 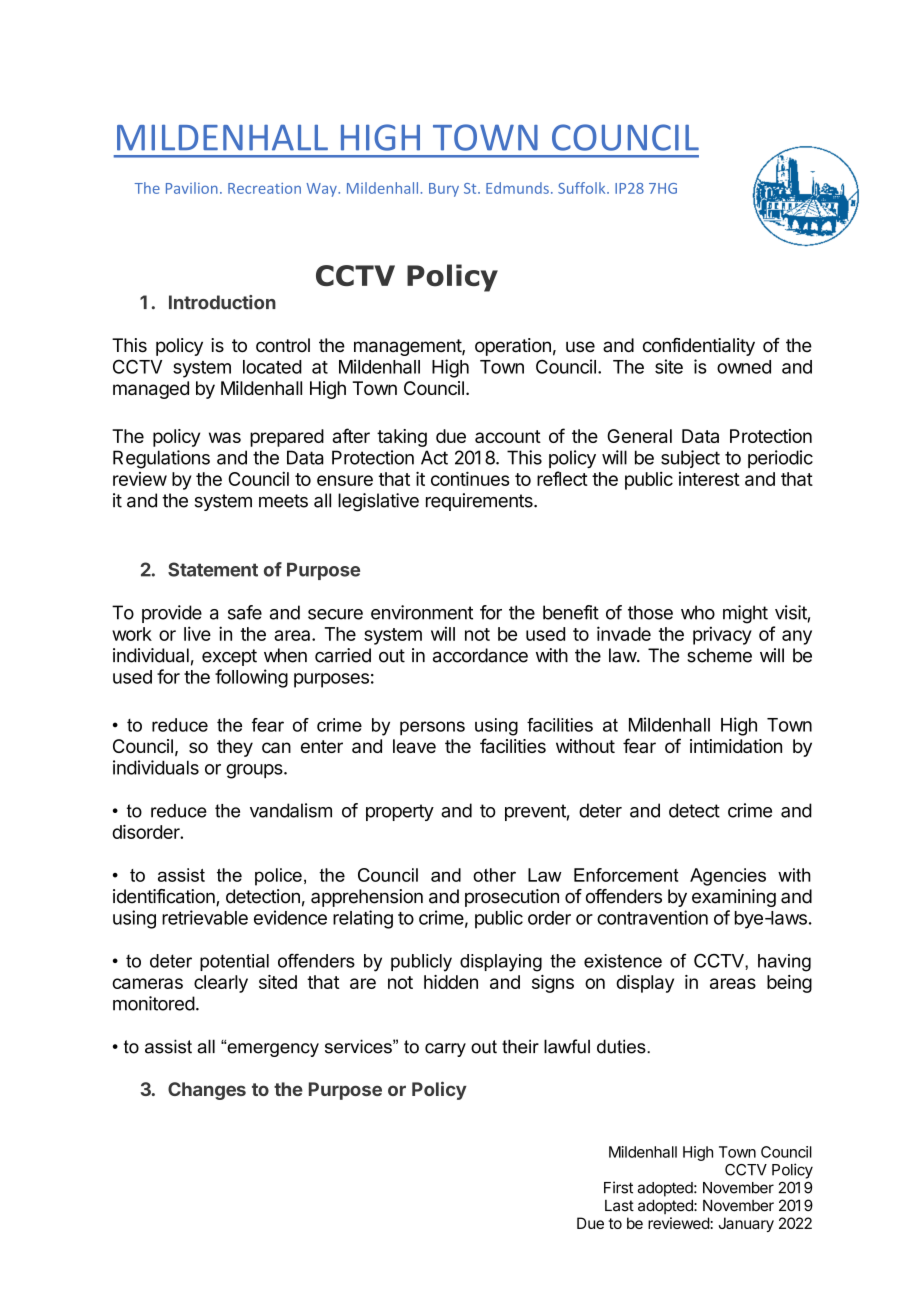 What do you see at coordinates (618, 1187) in the page?
I see `First` at bounding box center [618, 1187].
